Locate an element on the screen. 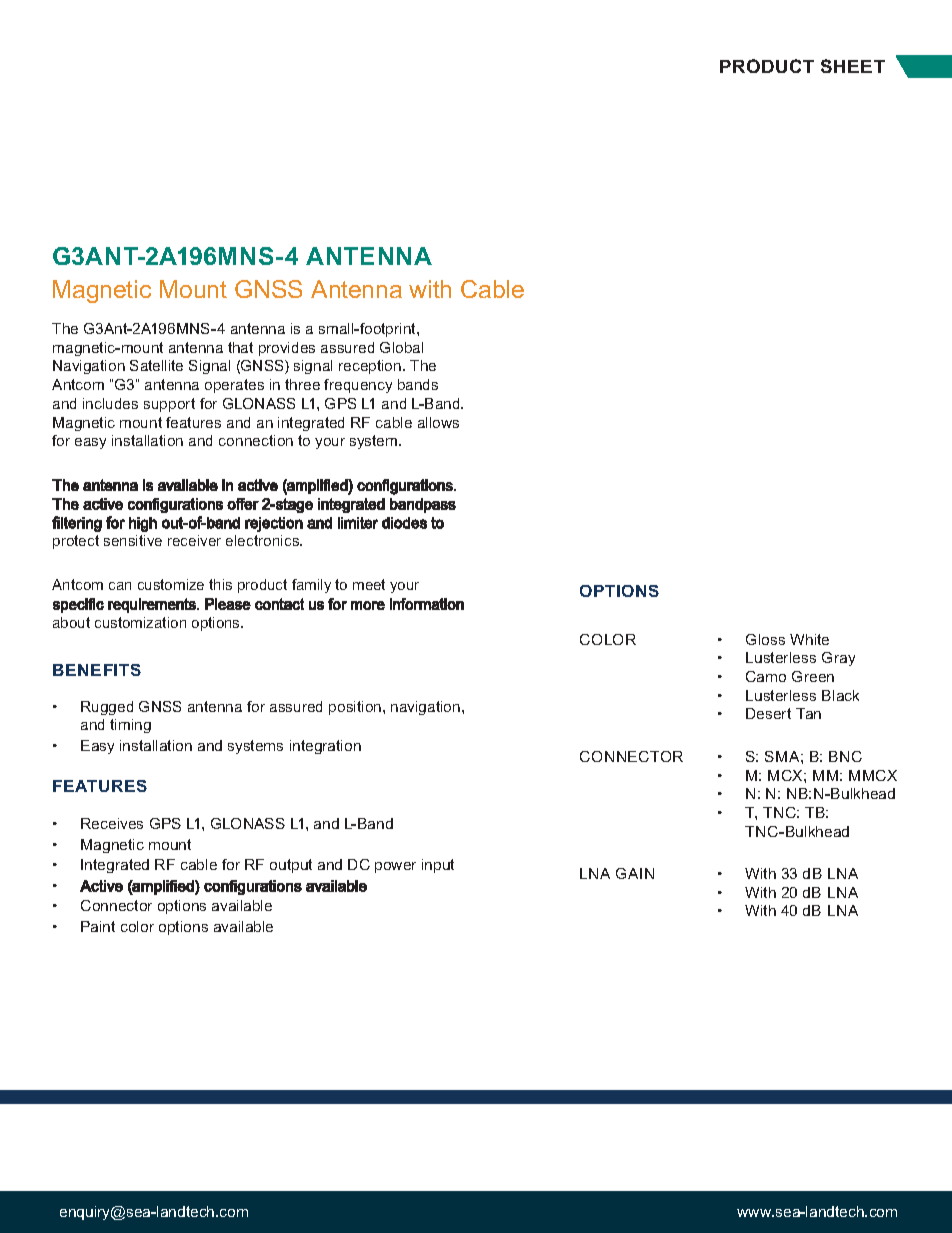 Image resolution: width=952 pixels, height=1233 pixels. Gloss is located at coordinates (765, 639).
